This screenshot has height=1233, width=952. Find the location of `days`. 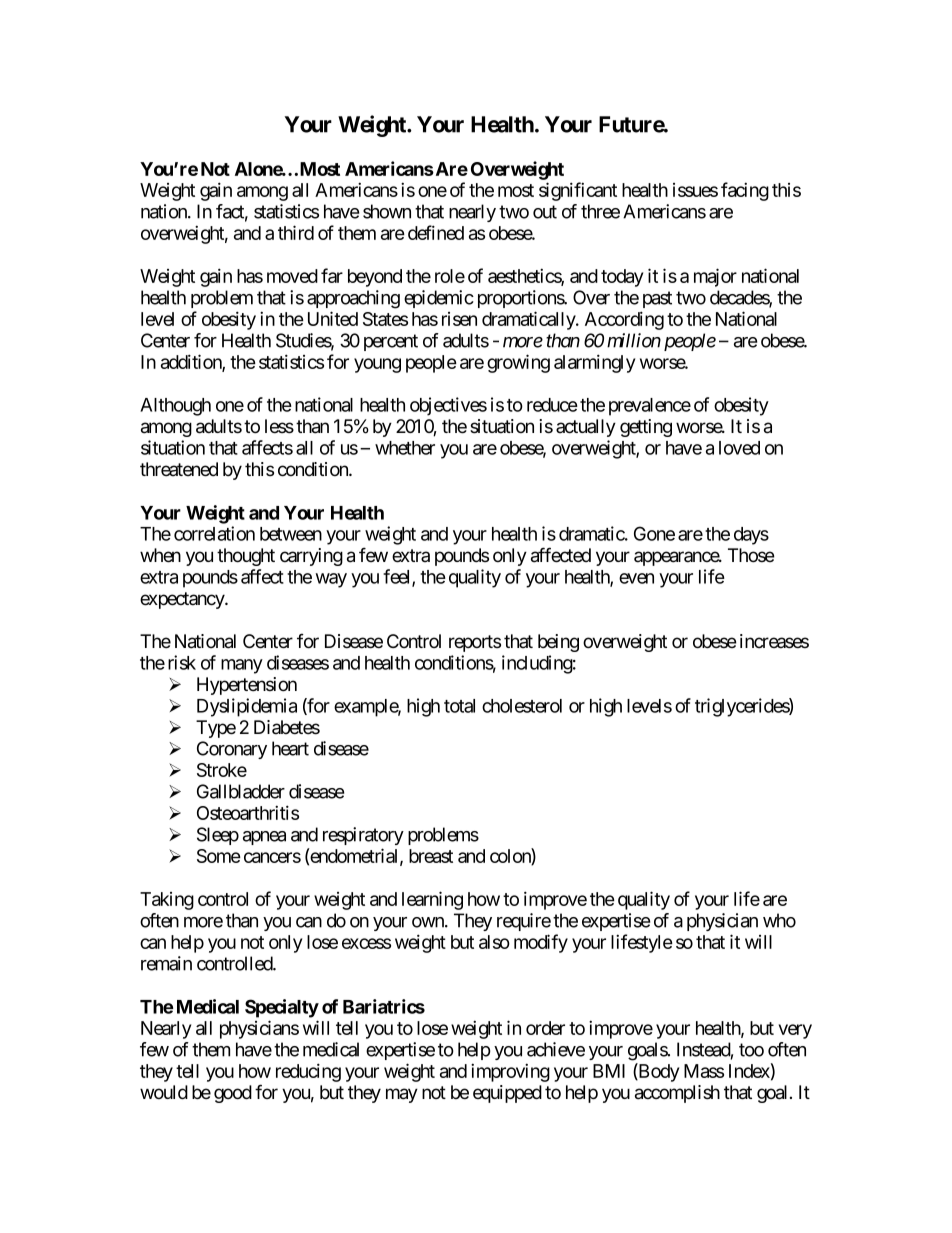

days is located at coordinates (751, 536).
